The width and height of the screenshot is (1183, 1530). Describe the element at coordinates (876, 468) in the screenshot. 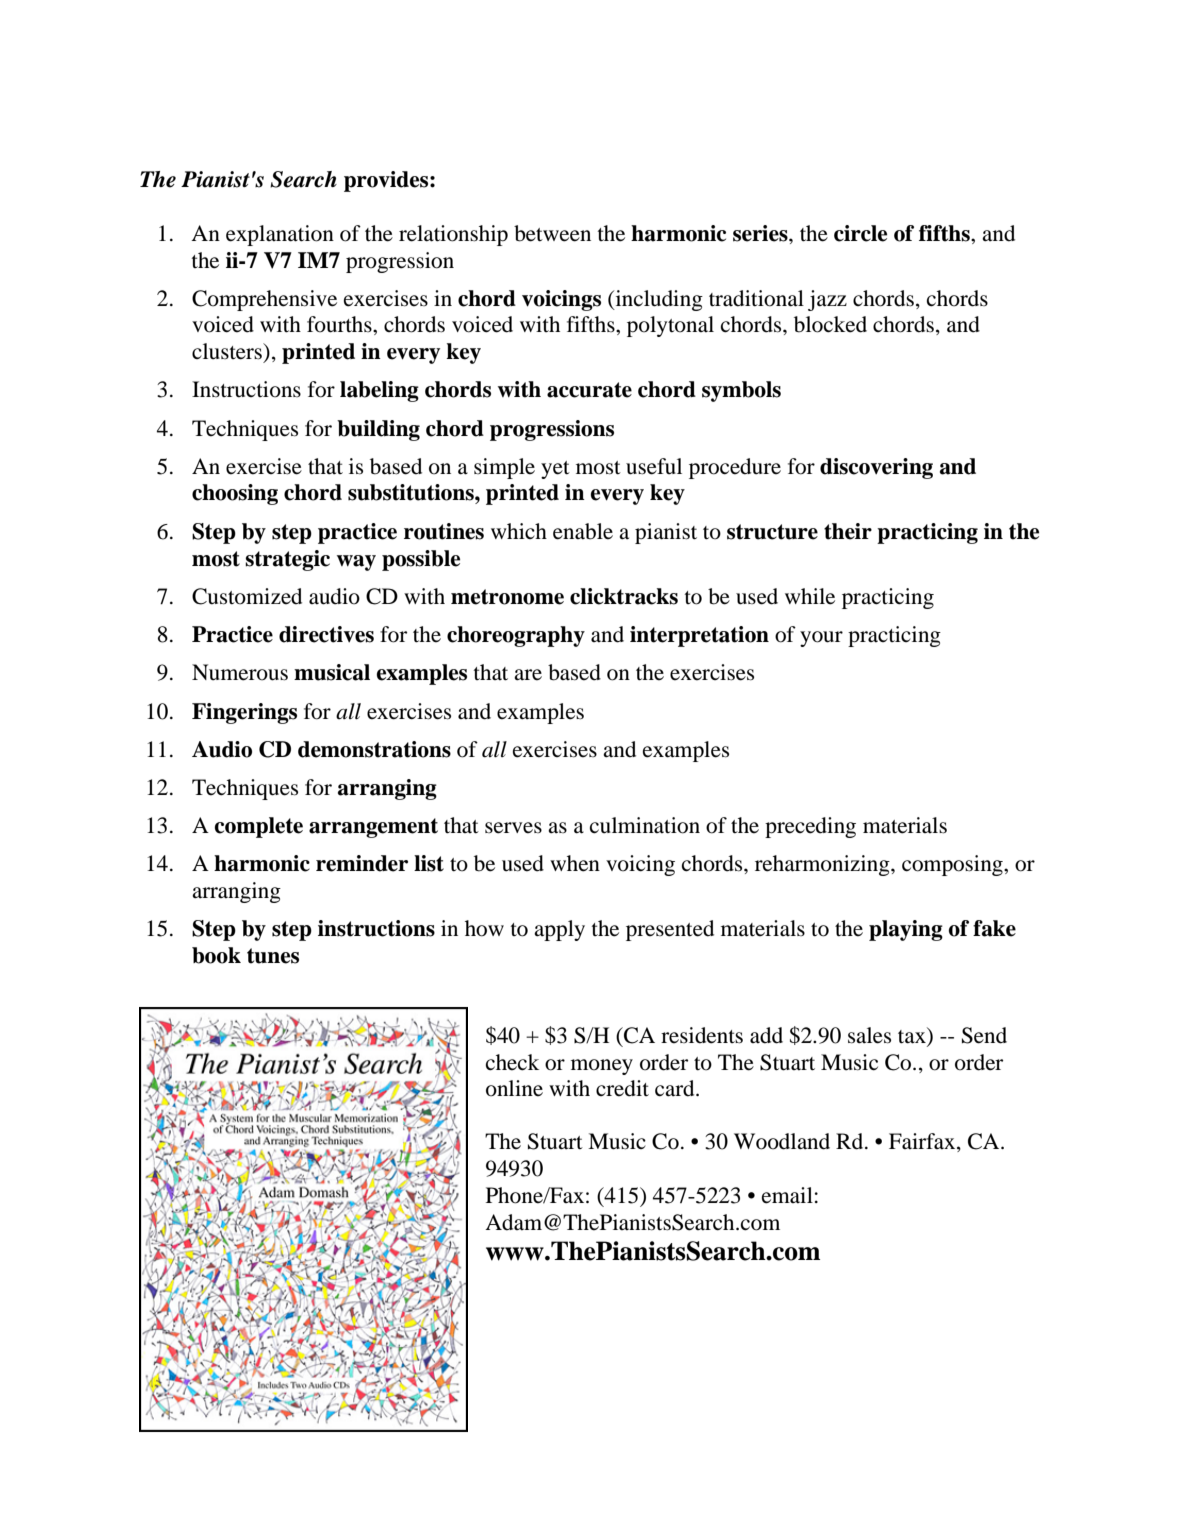

I see `discovering` at that location.
